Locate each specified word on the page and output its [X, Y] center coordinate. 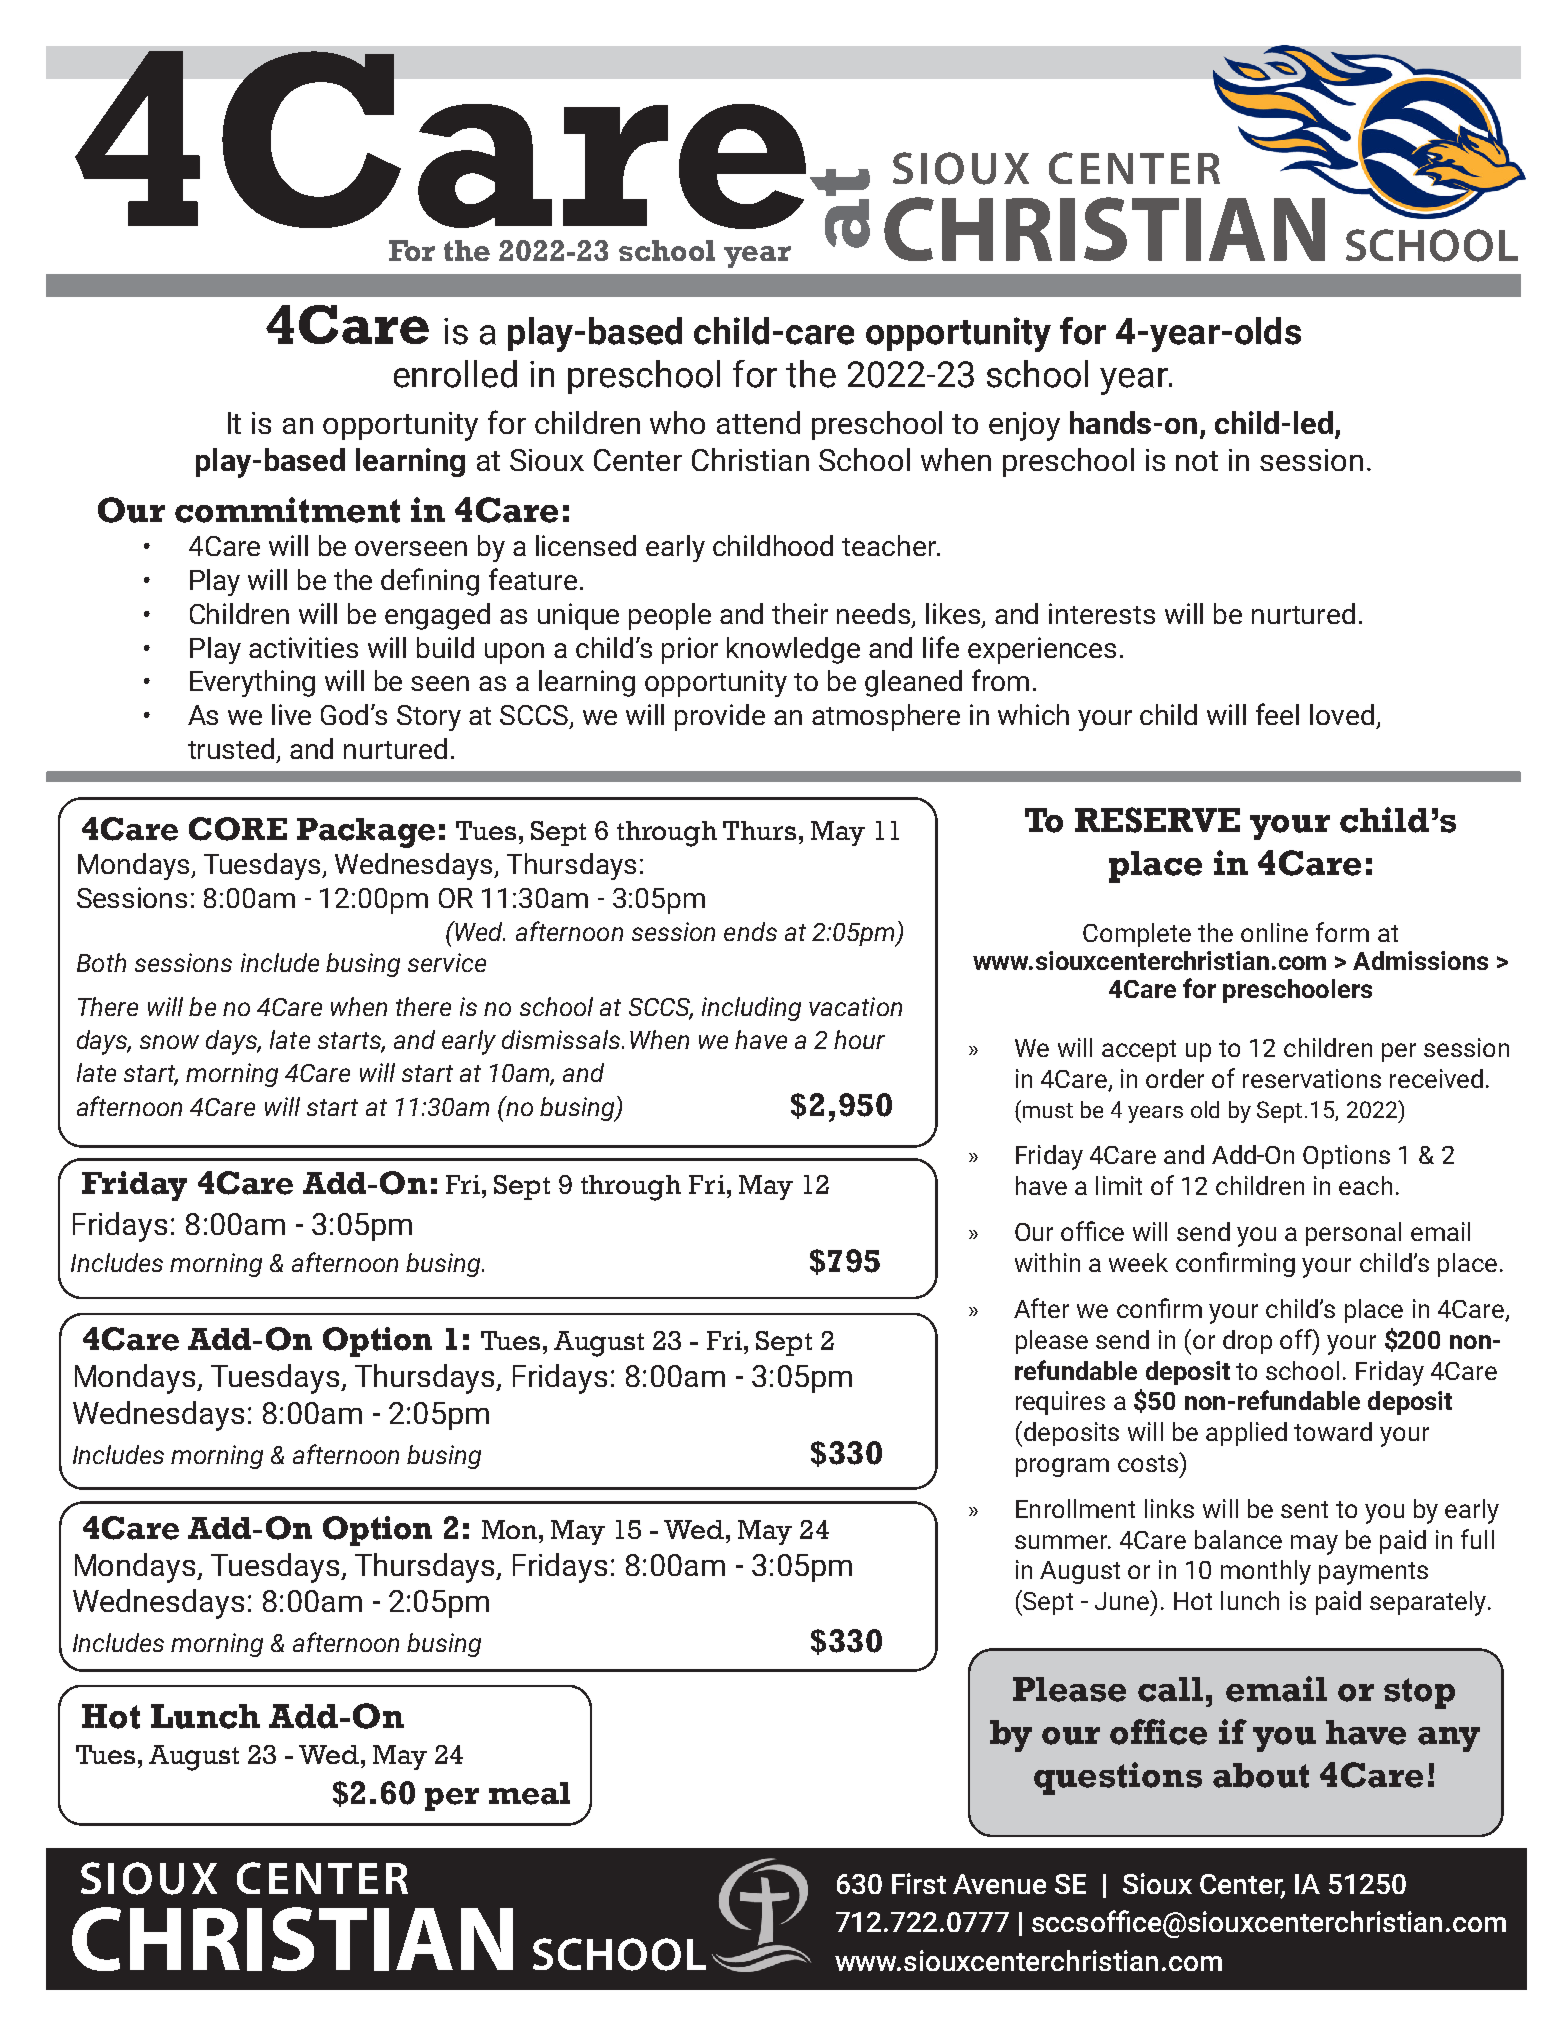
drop [1247, 1342]
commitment [287, 510]
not [1197, 461]
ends [750, 931]
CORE [238, 829]
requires [1060, 1403]
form [1342, 932]
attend [758, 422]
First [919, 1883]
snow [169, 1042]
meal [529, 1793]
